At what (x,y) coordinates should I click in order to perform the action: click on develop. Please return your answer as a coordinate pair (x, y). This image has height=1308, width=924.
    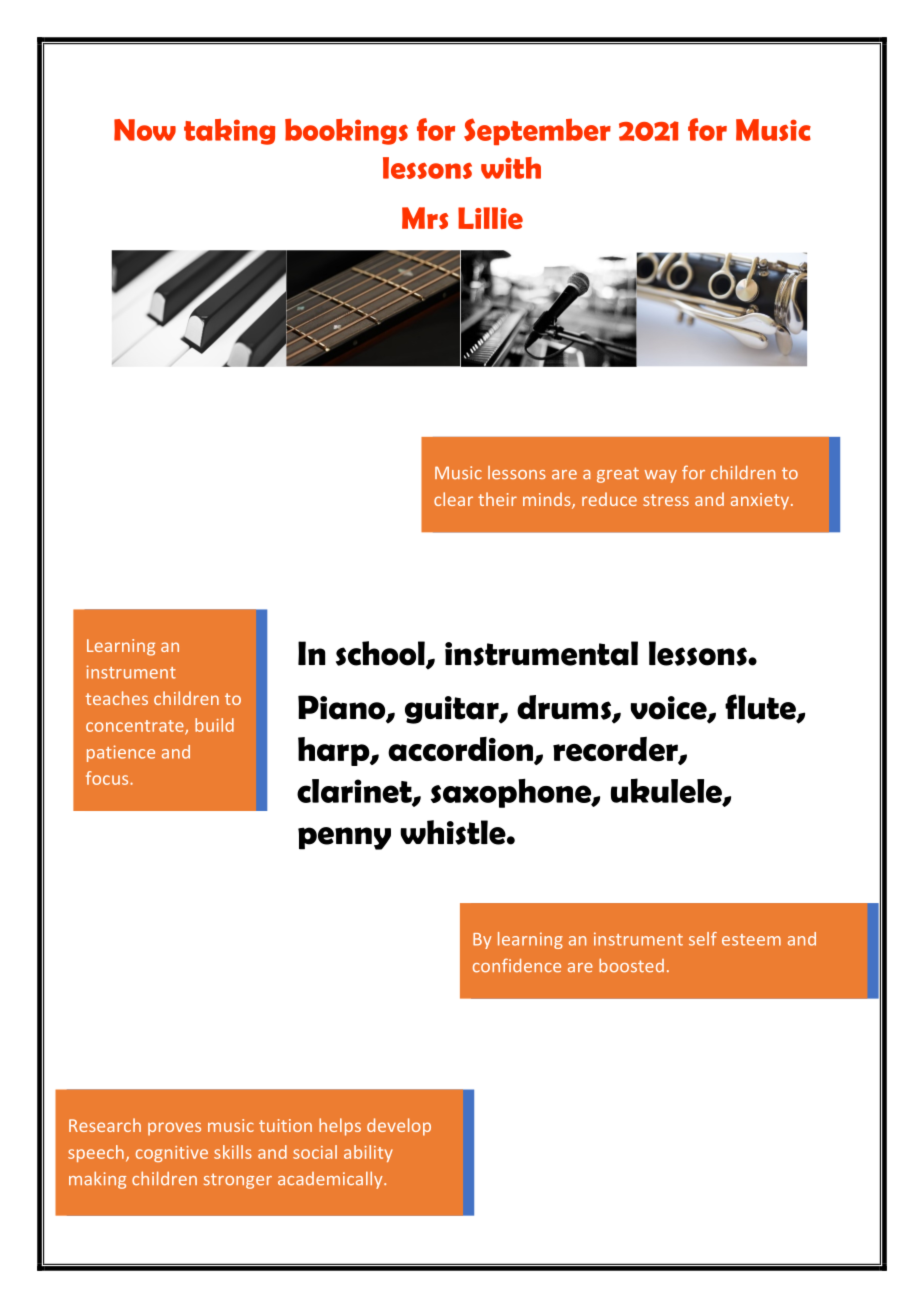
    Looking at the image, I should click on (399, 1127).
